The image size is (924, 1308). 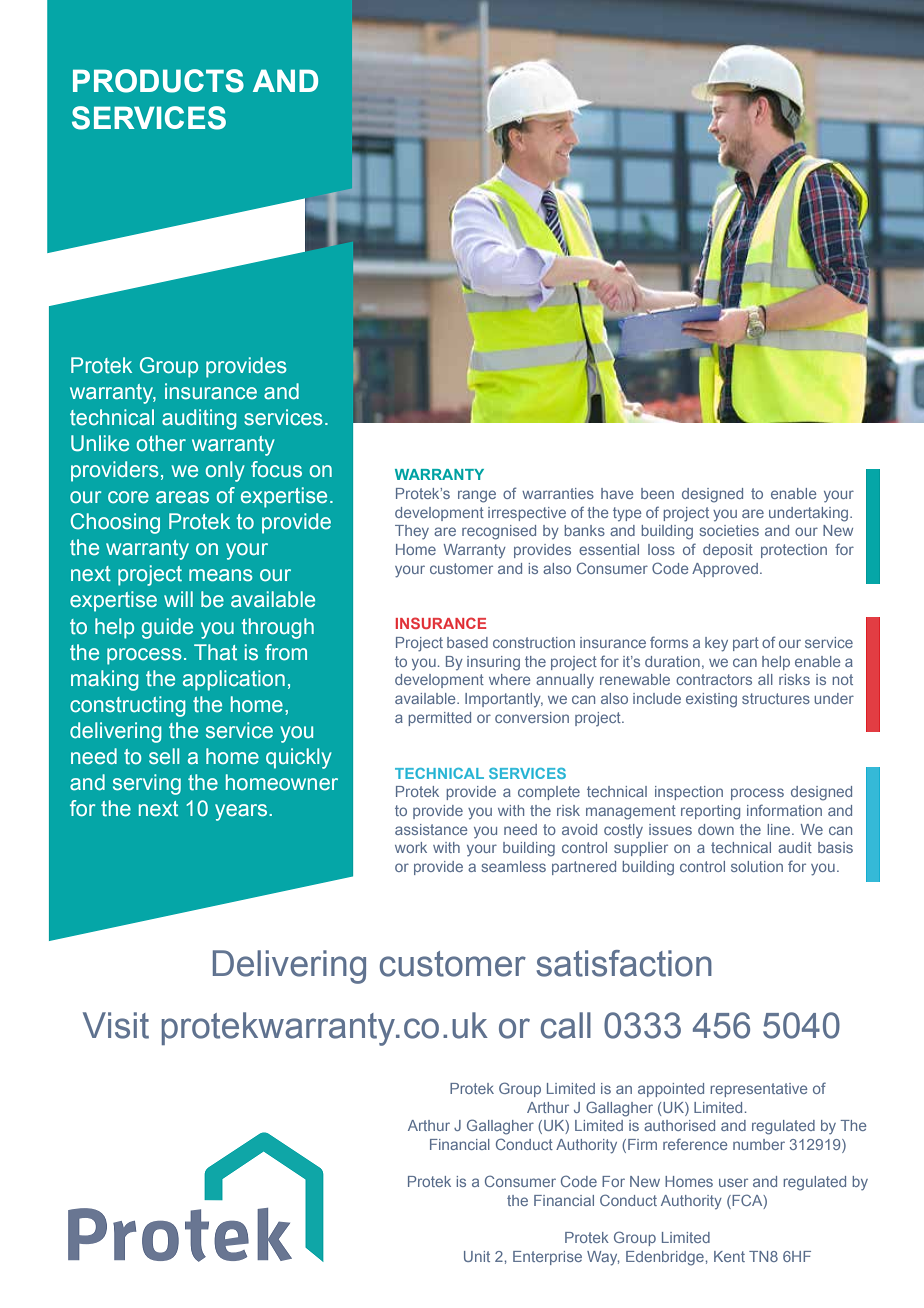 What do you see at coordinates (215, 652) in the screenshot?
I see `That` at bounding box center [215, 652].
